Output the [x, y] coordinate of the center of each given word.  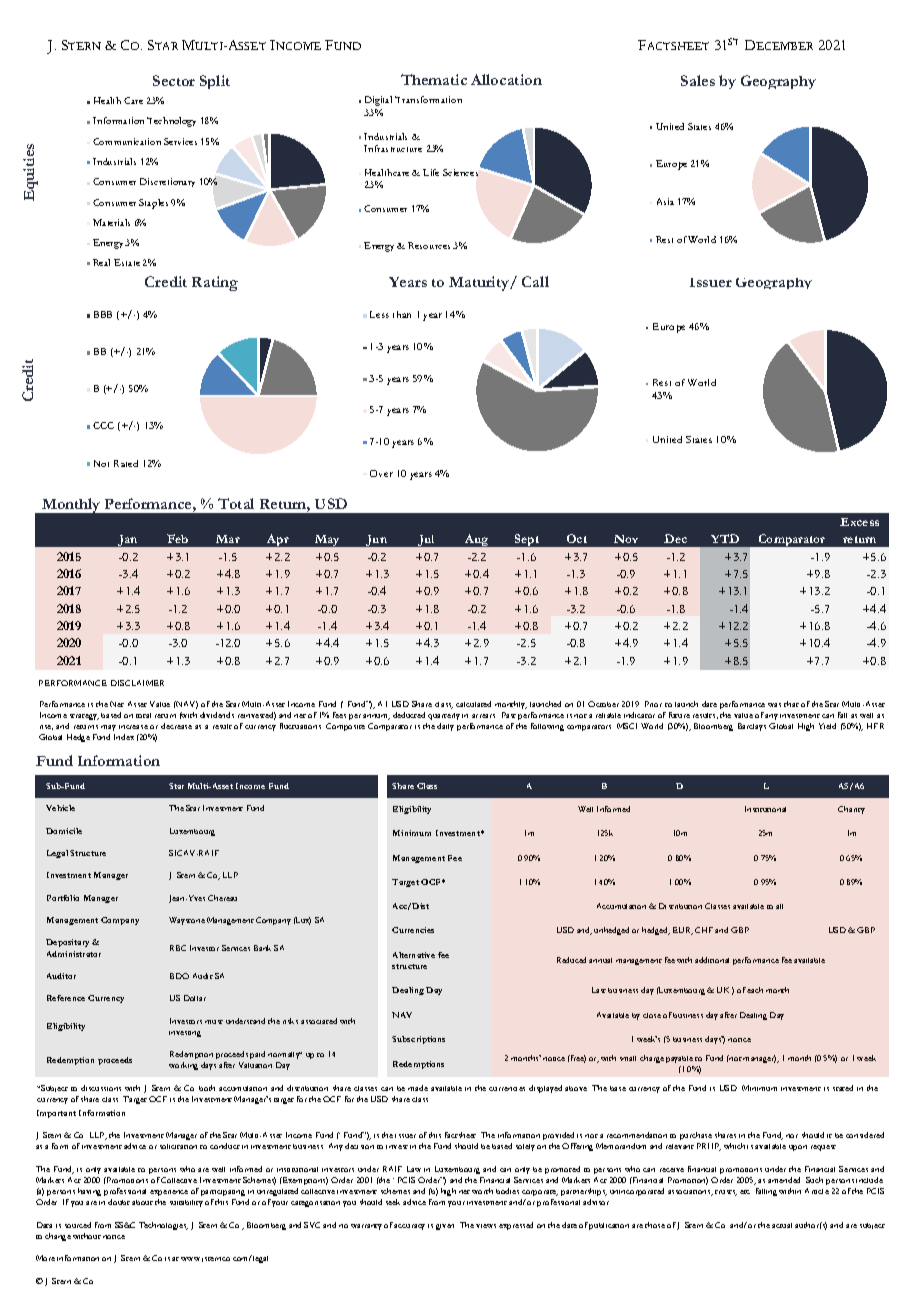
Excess [859, 522]
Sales [698, 80]
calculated [473, 704]
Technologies [163, 1226]
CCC [103, 425]
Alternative [414, 955]
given [445, 1227]
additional [712, 960]
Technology [171, 122]
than [402, 314]
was [774, 705]
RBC [178, 948]
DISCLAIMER [137, 683]
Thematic [434, 79]
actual [782, 1225]
